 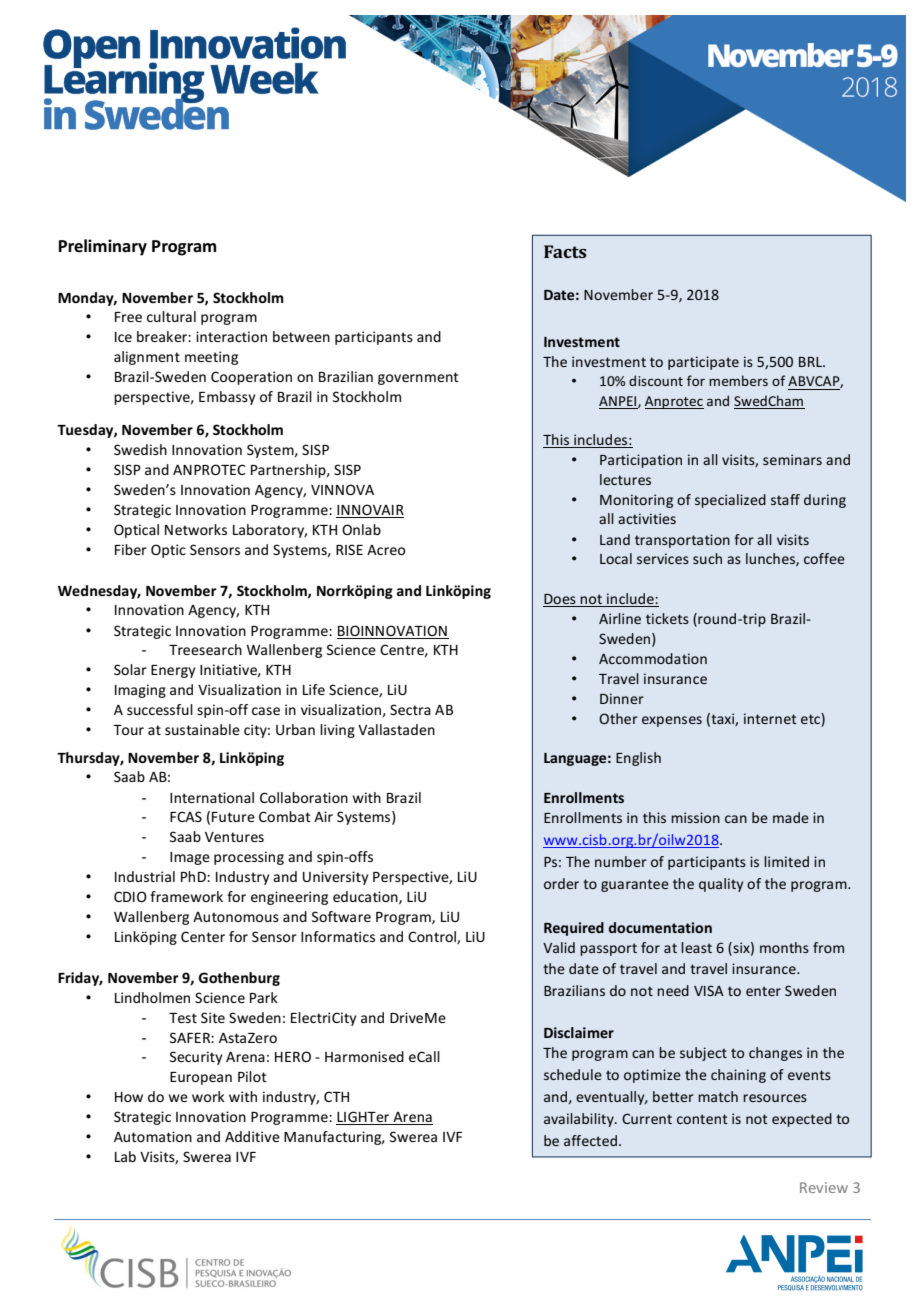 I want to click on internet, so click(x=770, y=718).
